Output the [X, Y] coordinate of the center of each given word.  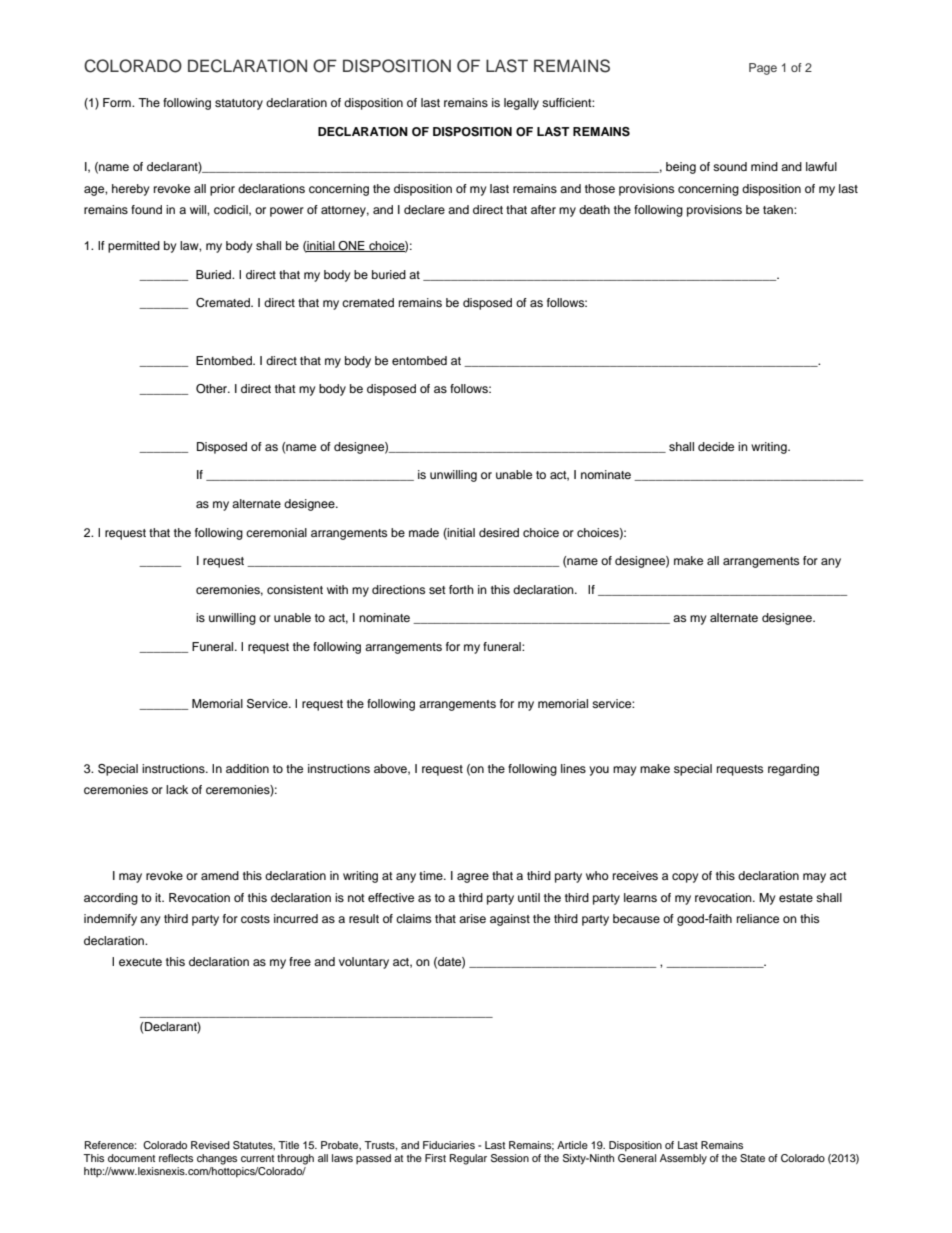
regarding [793, 770]
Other [213, 389]
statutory [239, 104]
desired [499, 532]
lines [573, 768]
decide [716, 446]
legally [521, 104]
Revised [210, 1145]
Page [763, 69]
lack [177, 789]
